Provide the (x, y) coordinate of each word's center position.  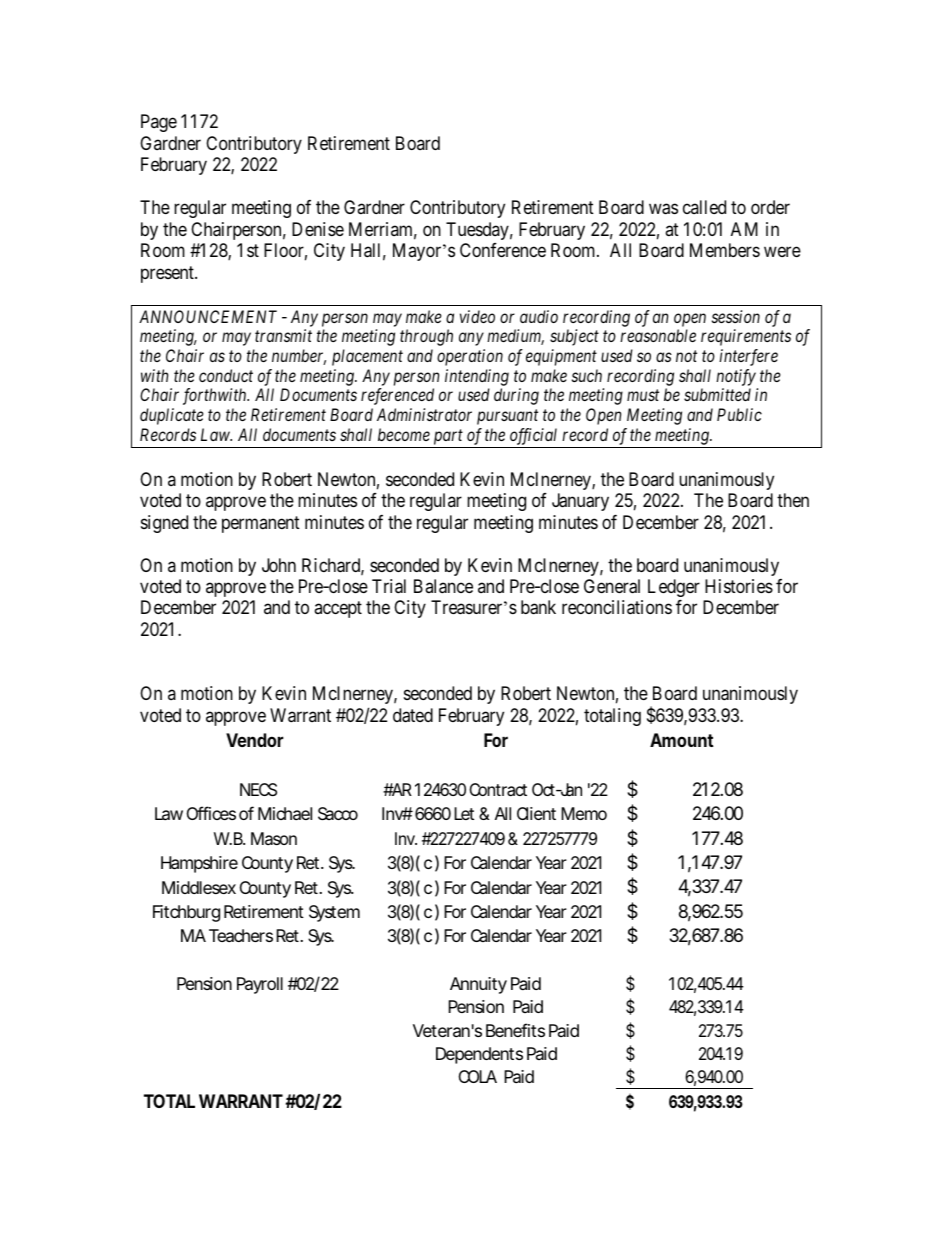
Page (159, 123)
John (279, 565)
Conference (503, 250)
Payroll (260, 985)
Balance (443, 586)
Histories (739, 586)
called (704, 207)
